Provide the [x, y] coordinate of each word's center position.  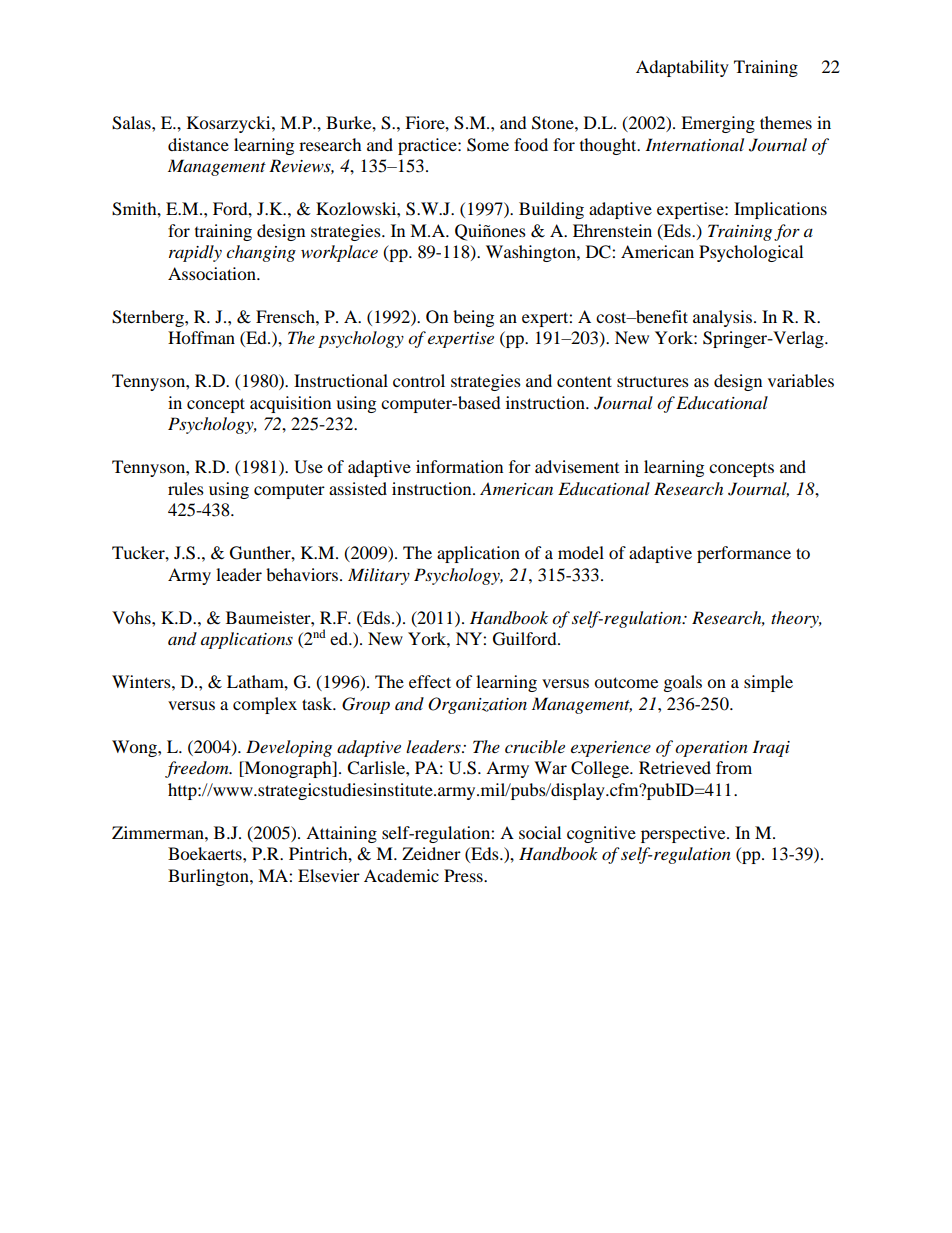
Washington [532, 253]
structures [653, 381]
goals [683, 683]
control [419, 380]
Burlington [209, 877]
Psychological [751, 253]
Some [488, 145]
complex [265, 705]
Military [379, 576]
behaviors [302, 574]
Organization [477, 705]
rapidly [195, 253]
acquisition [290, 404]
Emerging [718, 124]
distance [198, 144]
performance [744, 554]
